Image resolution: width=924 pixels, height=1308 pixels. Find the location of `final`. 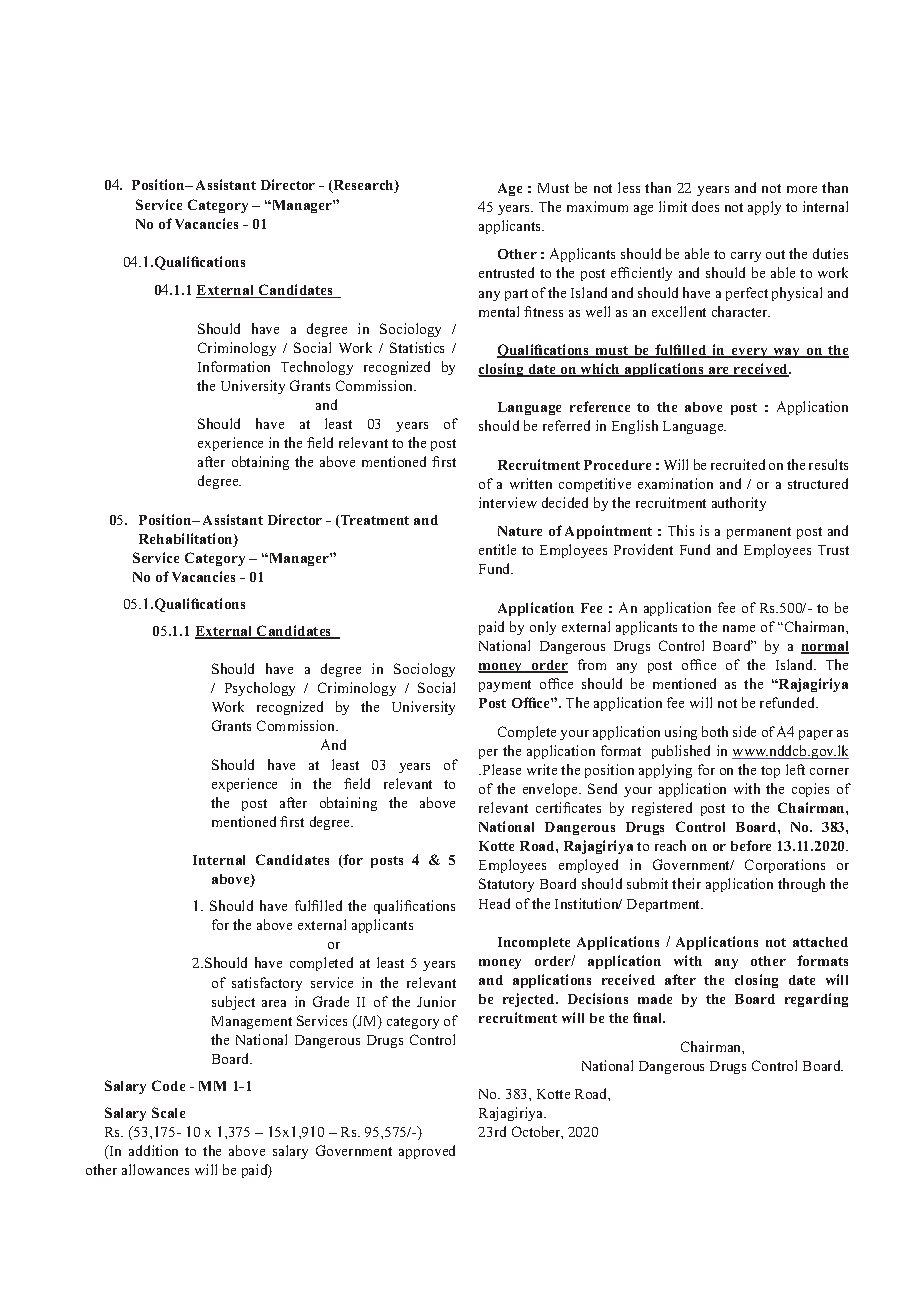

final is located at coordinates (649, 1017).
